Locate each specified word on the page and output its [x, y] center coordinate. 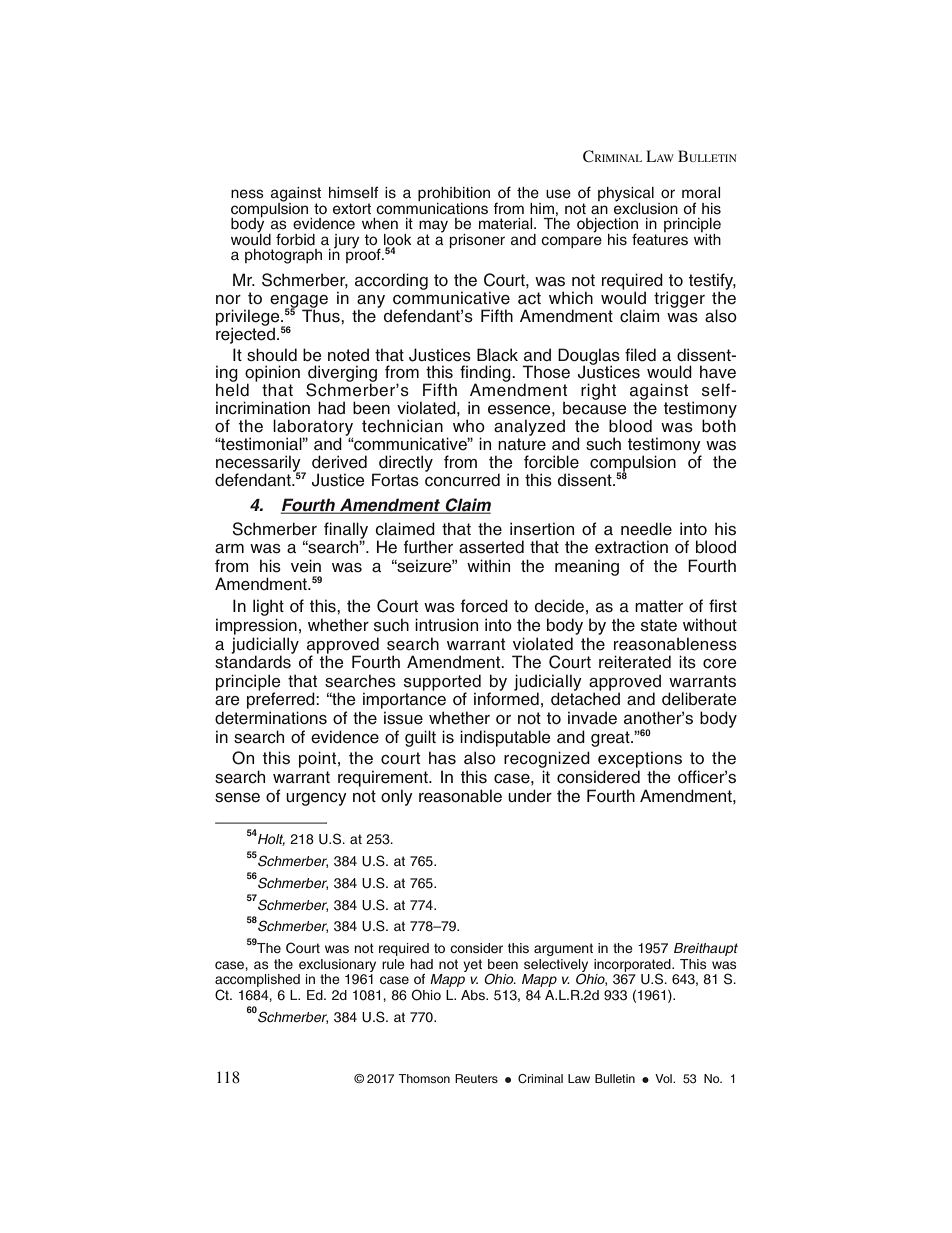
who [469, 425]
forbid [295, 239]
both [719, 425]
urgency [316, 799]
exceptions [640, 759]
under [530, 796]
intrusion [446, 625]
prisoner [477, 241]
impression [256, 626]
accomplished [257, 982]
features [660, 238]
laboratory [313, 428]
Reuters [476, 1078]
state [659, 625]
